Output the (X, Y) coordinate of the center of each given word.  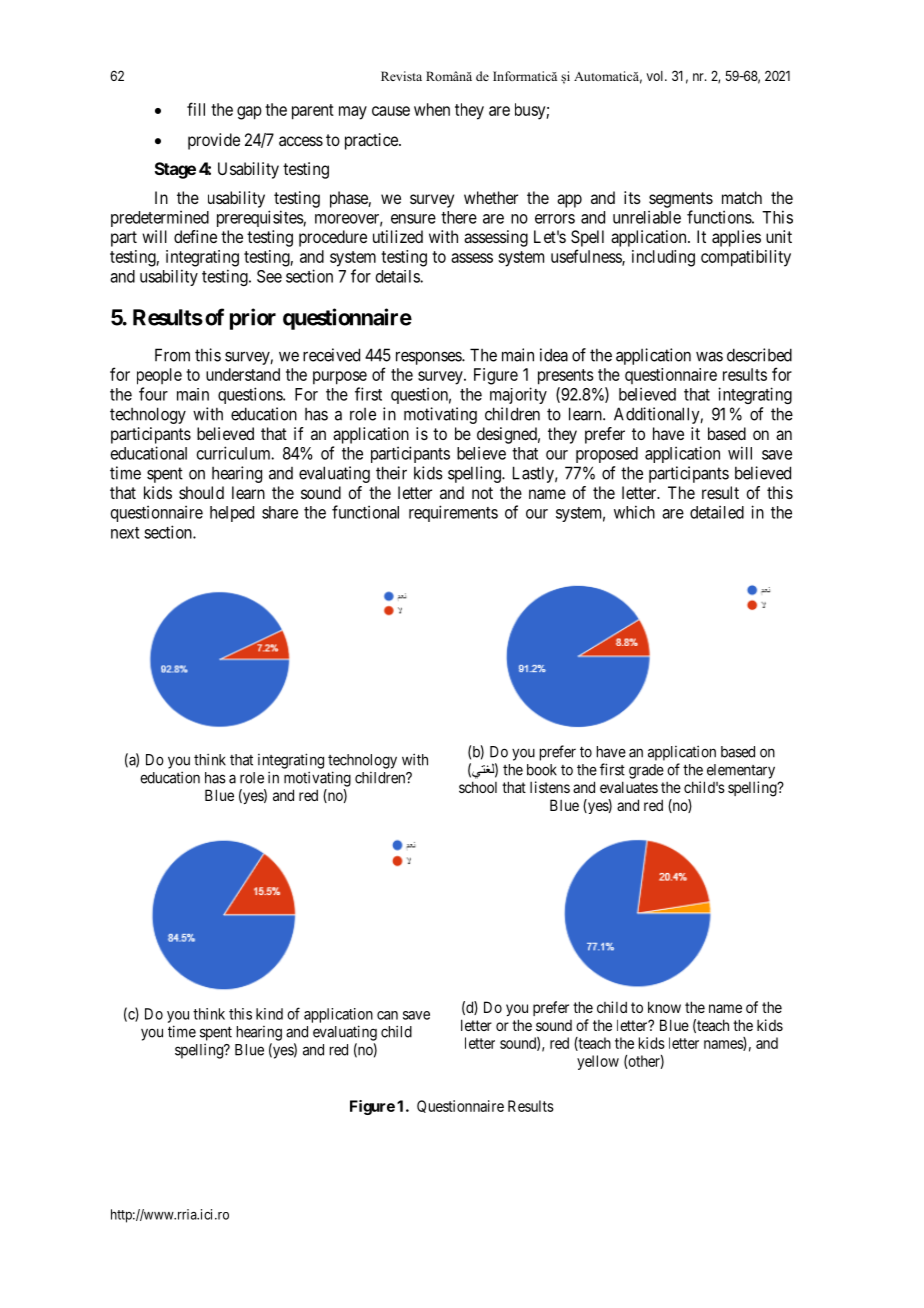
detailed (717, 512)
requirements (453, 513)
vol (656, 76)
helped (232, 514)
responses (429, 358)
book (542, 770)
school (478, 787)
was (709, 356)
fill (196, 109)
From (172, 355)
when (432, 109)
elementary (741, 771)
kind (269, 1014)
